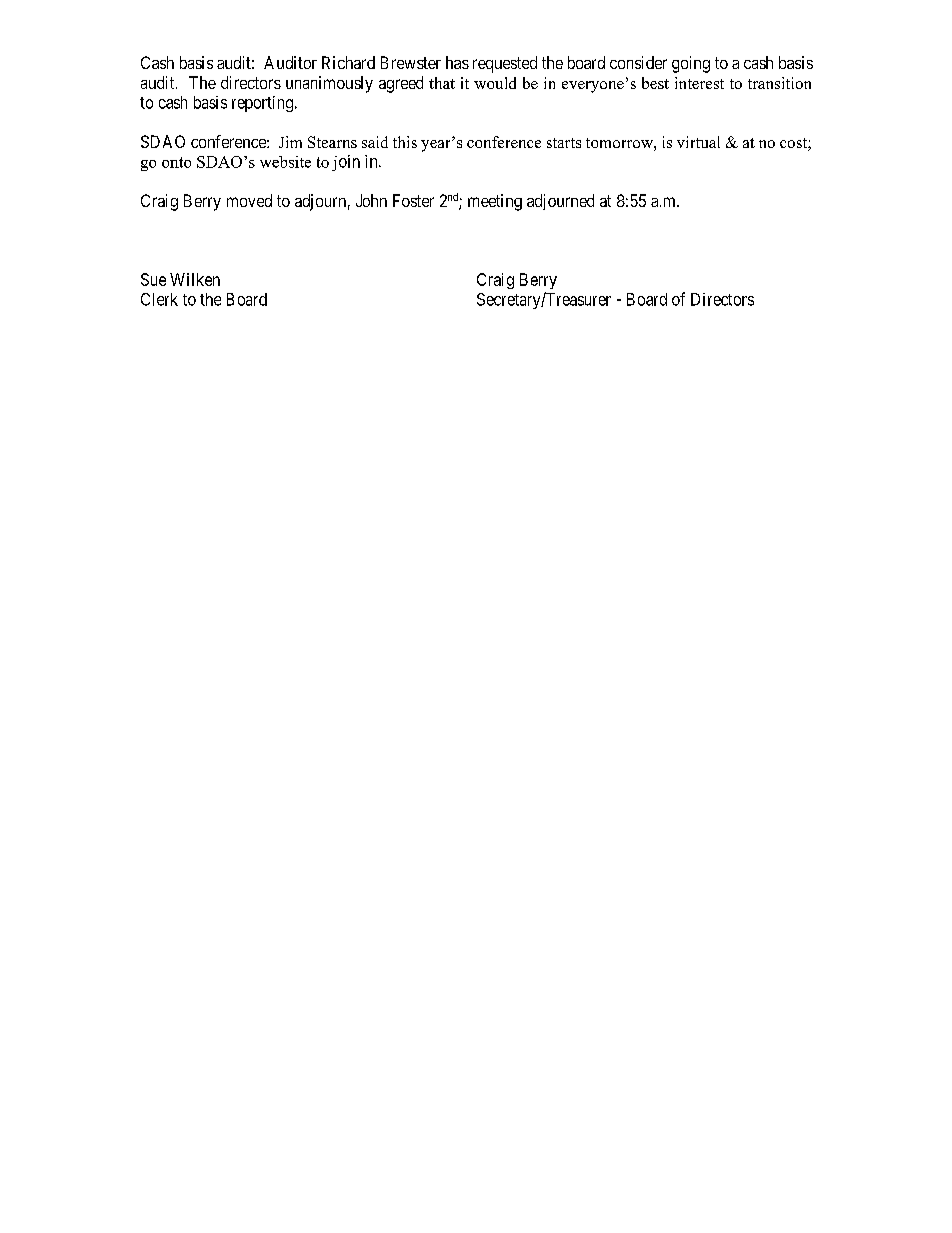 This screenshot has width=952, height=1233. Describe the element at coordinates (691, 64) in the screenshot. I see `going` at that location.
